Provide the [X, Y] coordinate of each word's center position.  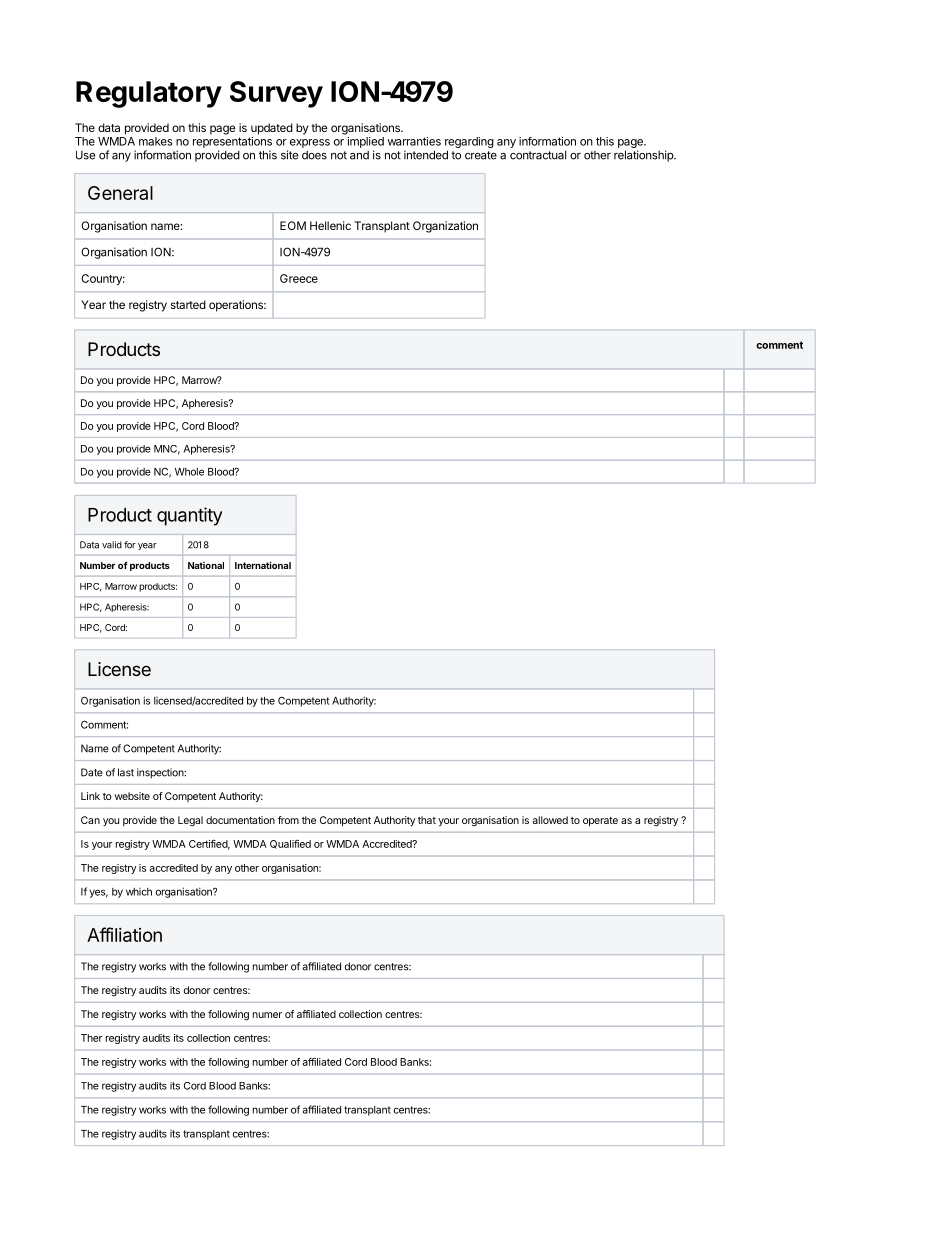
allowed [550, 820]
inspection [161, 773]
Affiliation [124, 934]
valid [112, 545]
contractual [538, 155]
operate [600, 821]
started [188, 304]
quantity [189, 516]
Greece [299, 278]
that [427, 820]
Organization [445, 227]
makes [156, 141]
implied [366, 142]
